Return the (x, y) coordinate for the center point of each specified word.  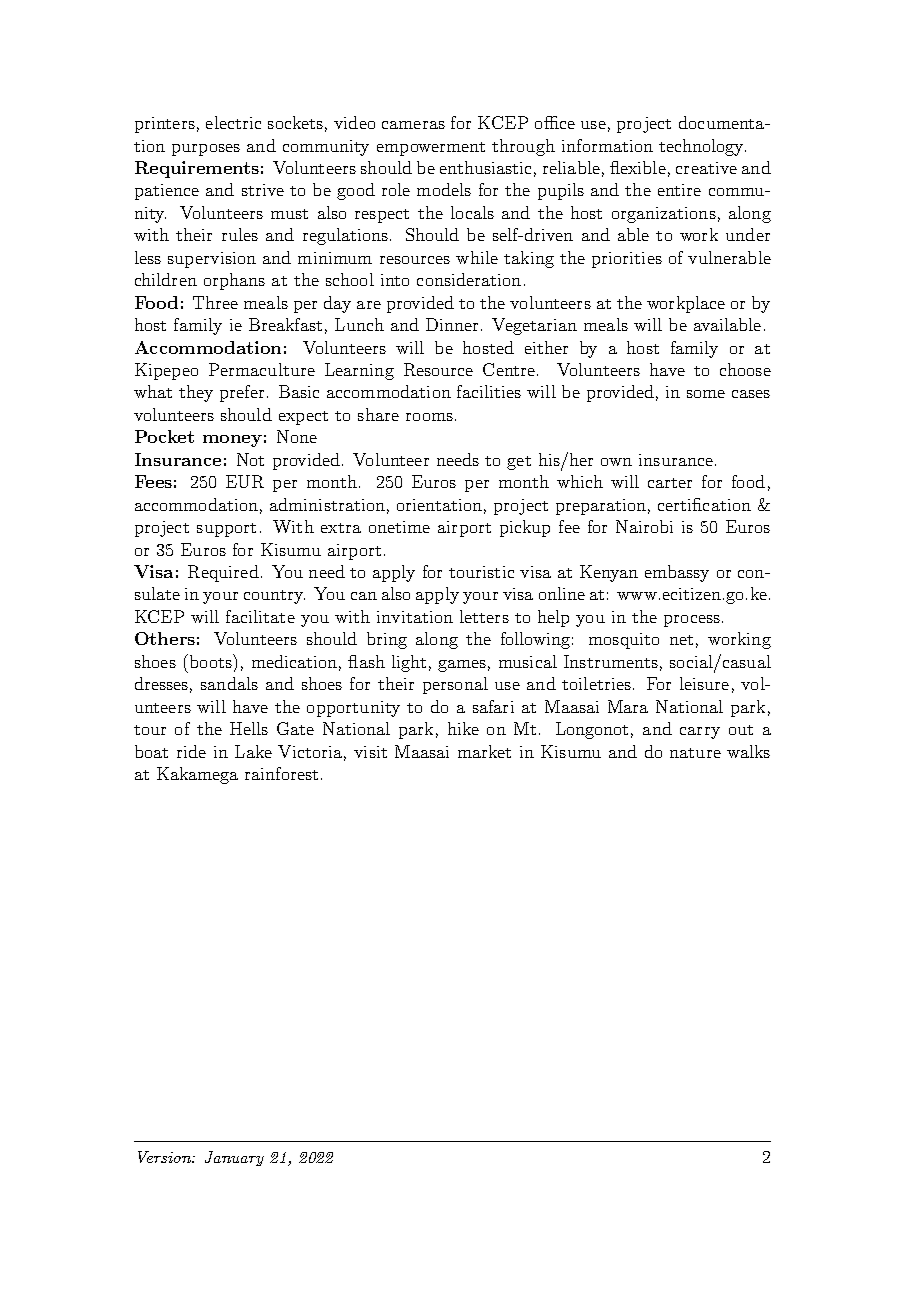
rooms (429, 417)
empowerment (431, 149)
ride (191, 751)
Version (165, 1157)
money (232, 441)
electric (233, 122)
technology (702, 147)
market (484, 751)
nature (695, 753)
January (234, 1158)
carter (670, 483)
